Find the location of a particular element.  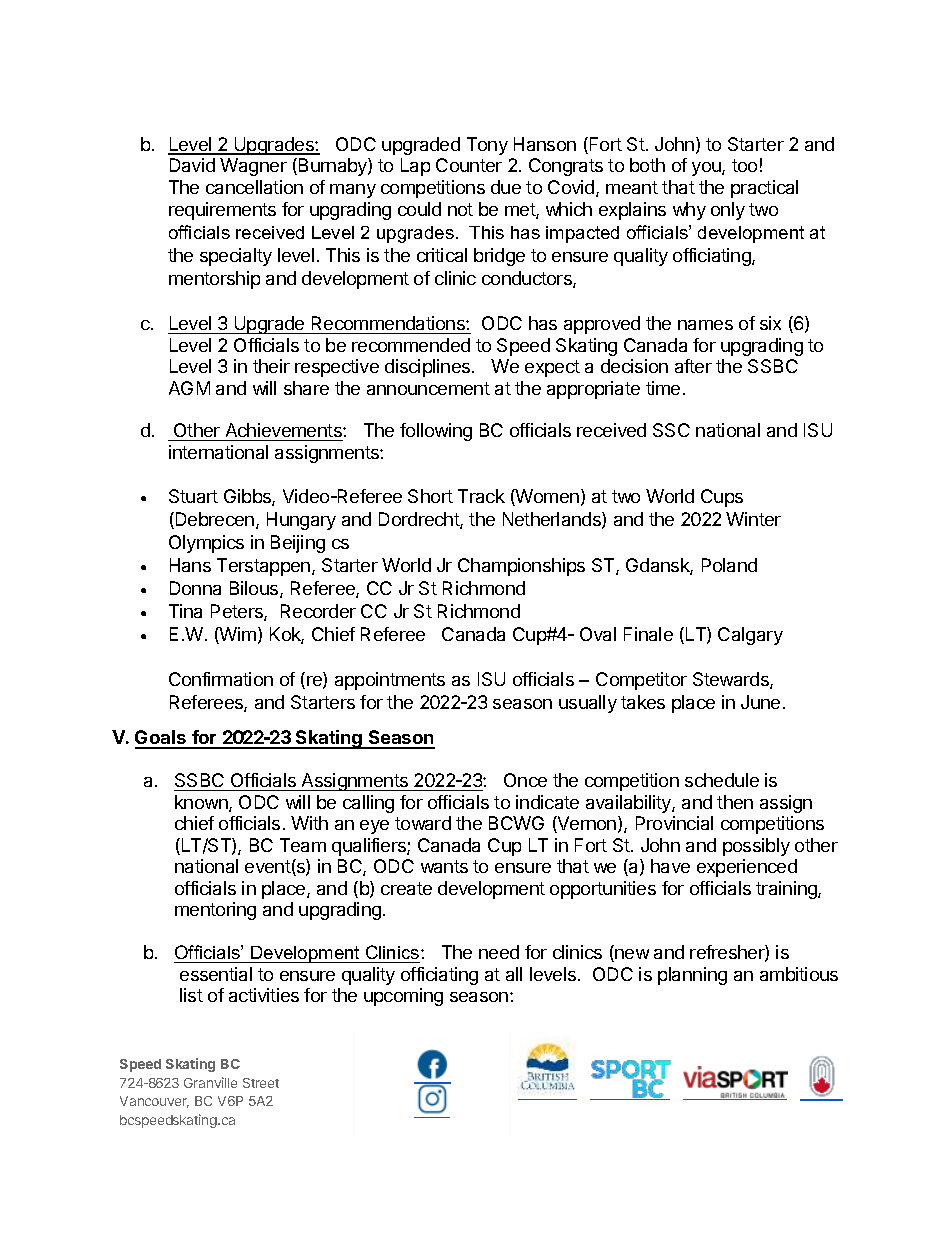

experienced is located at coordinates (747, 868).
